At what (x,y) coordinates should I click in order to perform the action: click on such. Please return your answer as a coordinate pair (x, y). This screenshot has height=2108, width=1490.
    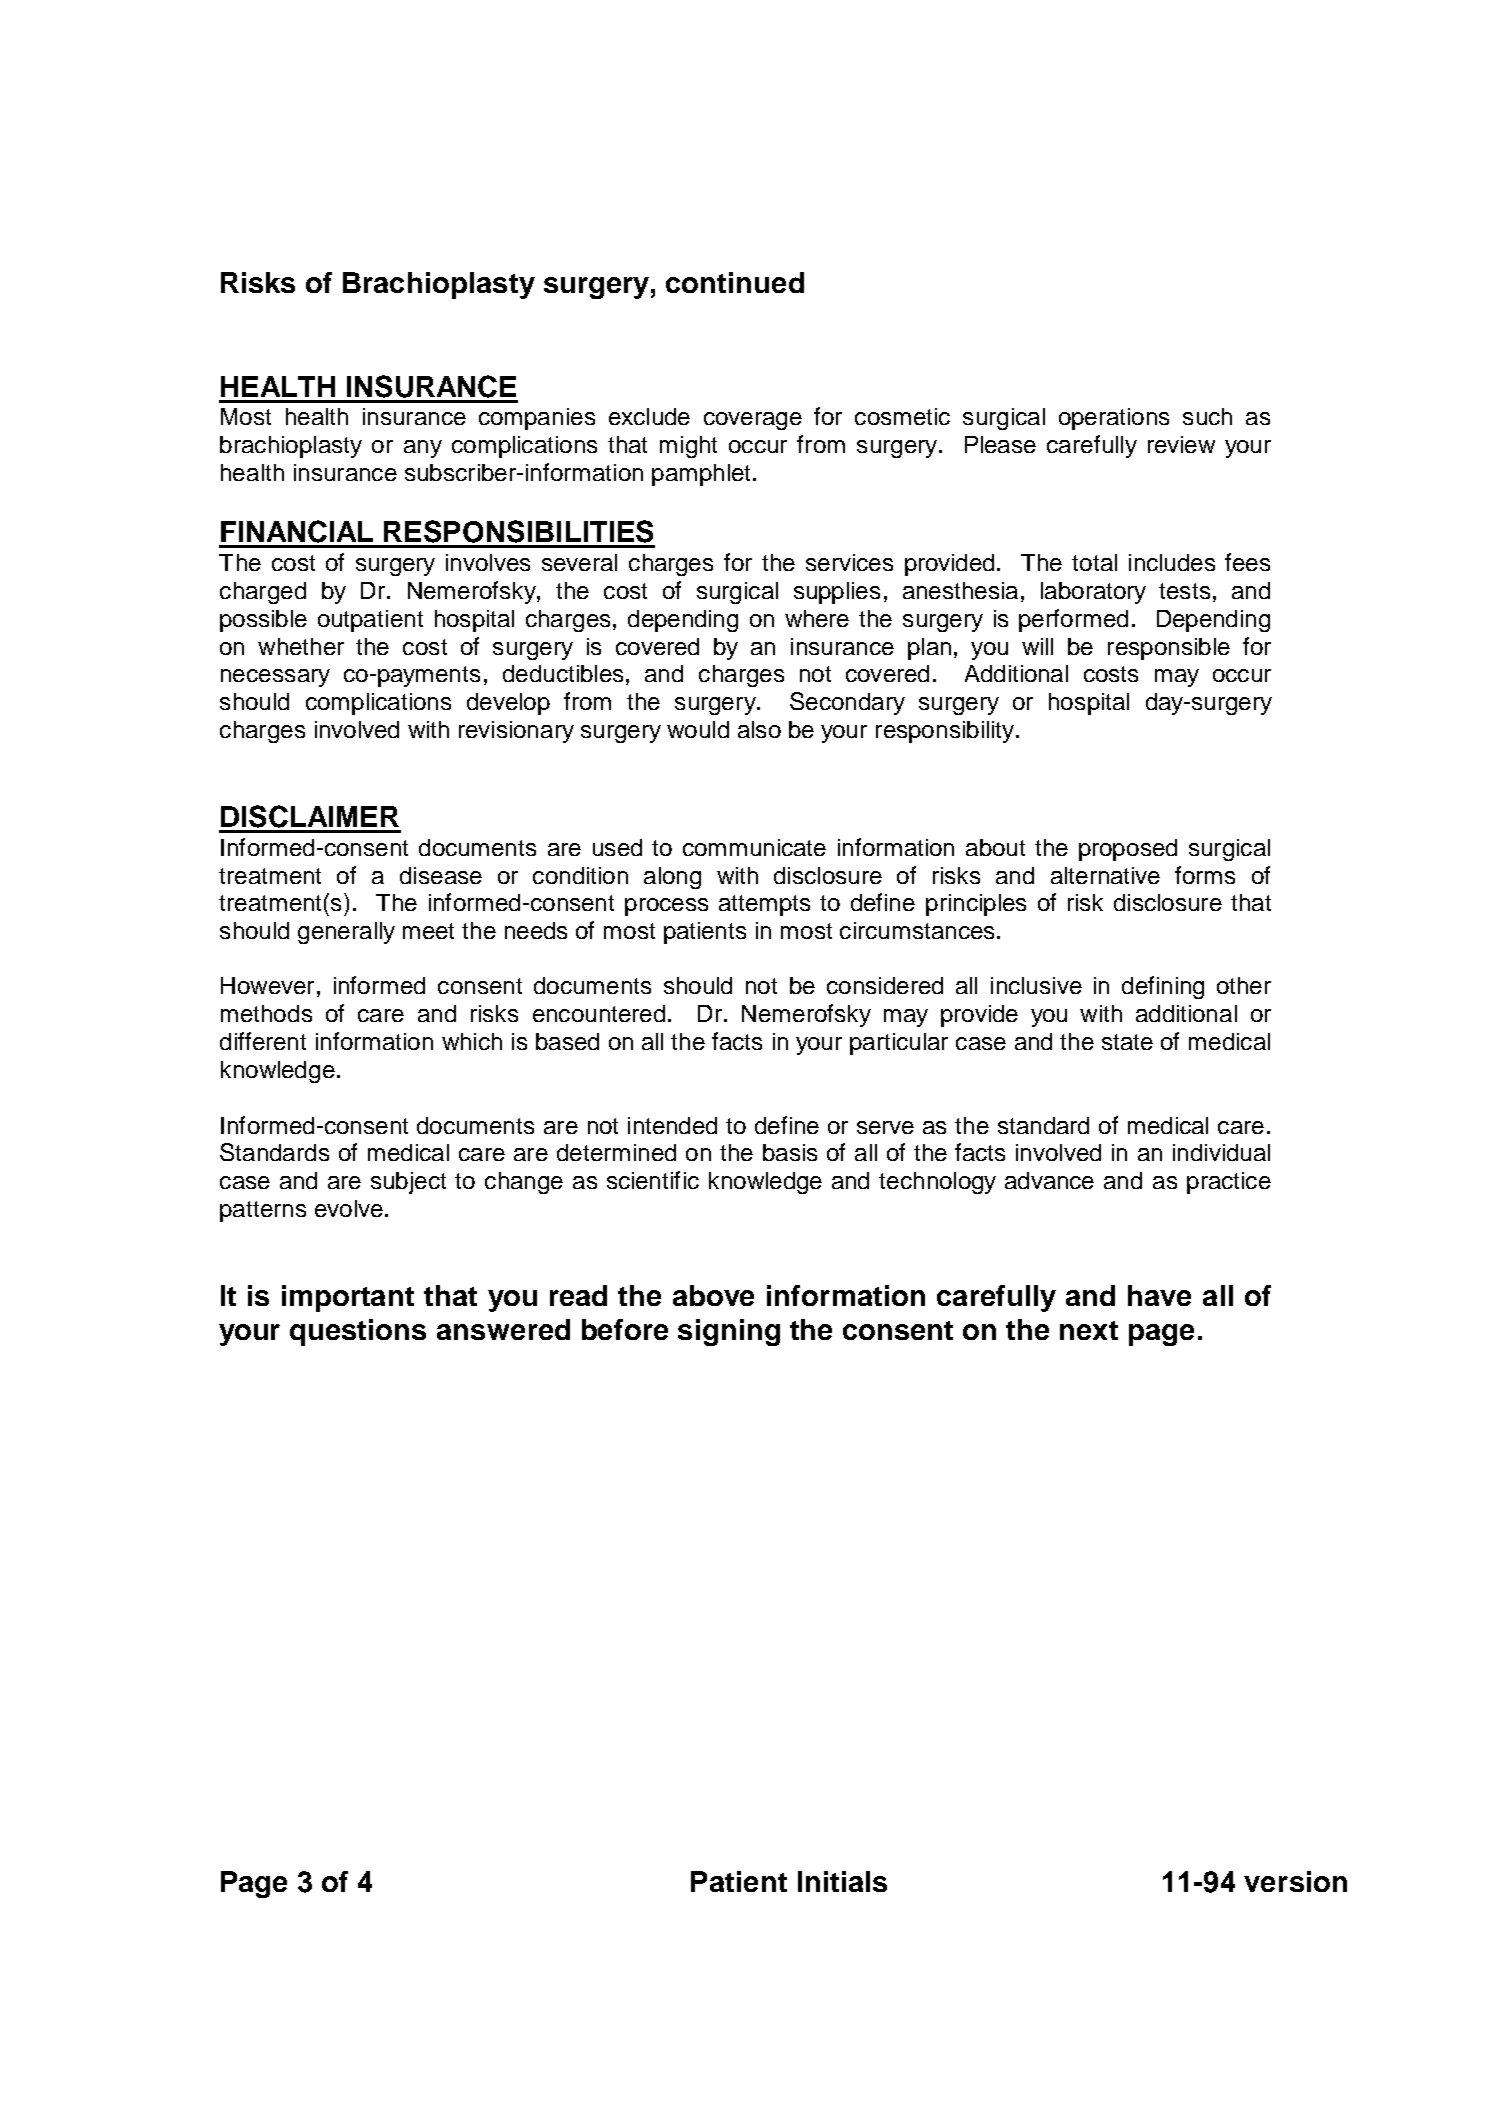
    Looking at the image, I should click on (1207, 416).
